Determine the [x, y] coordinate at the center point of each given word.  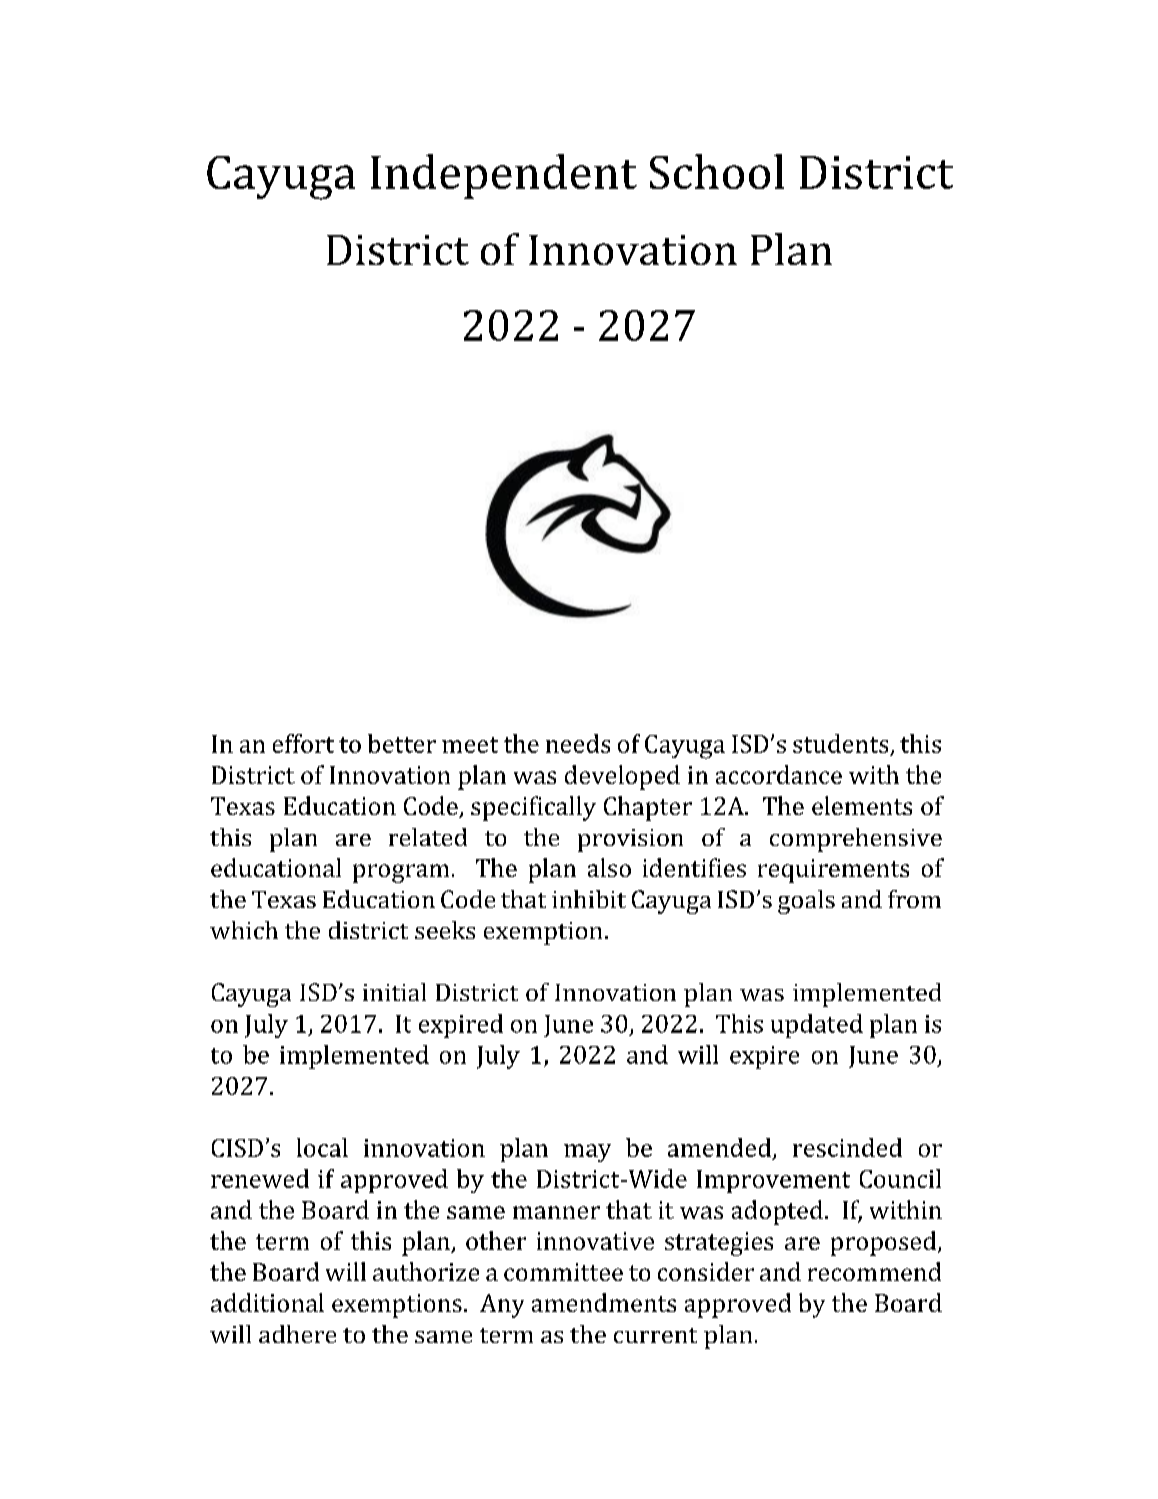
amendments [604, 1302]
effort [303, 743]
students [840, 743]
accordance [779, 774]
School [717, 171]
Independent [504, 176]
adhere [297, 1334]
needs [578, 743]
